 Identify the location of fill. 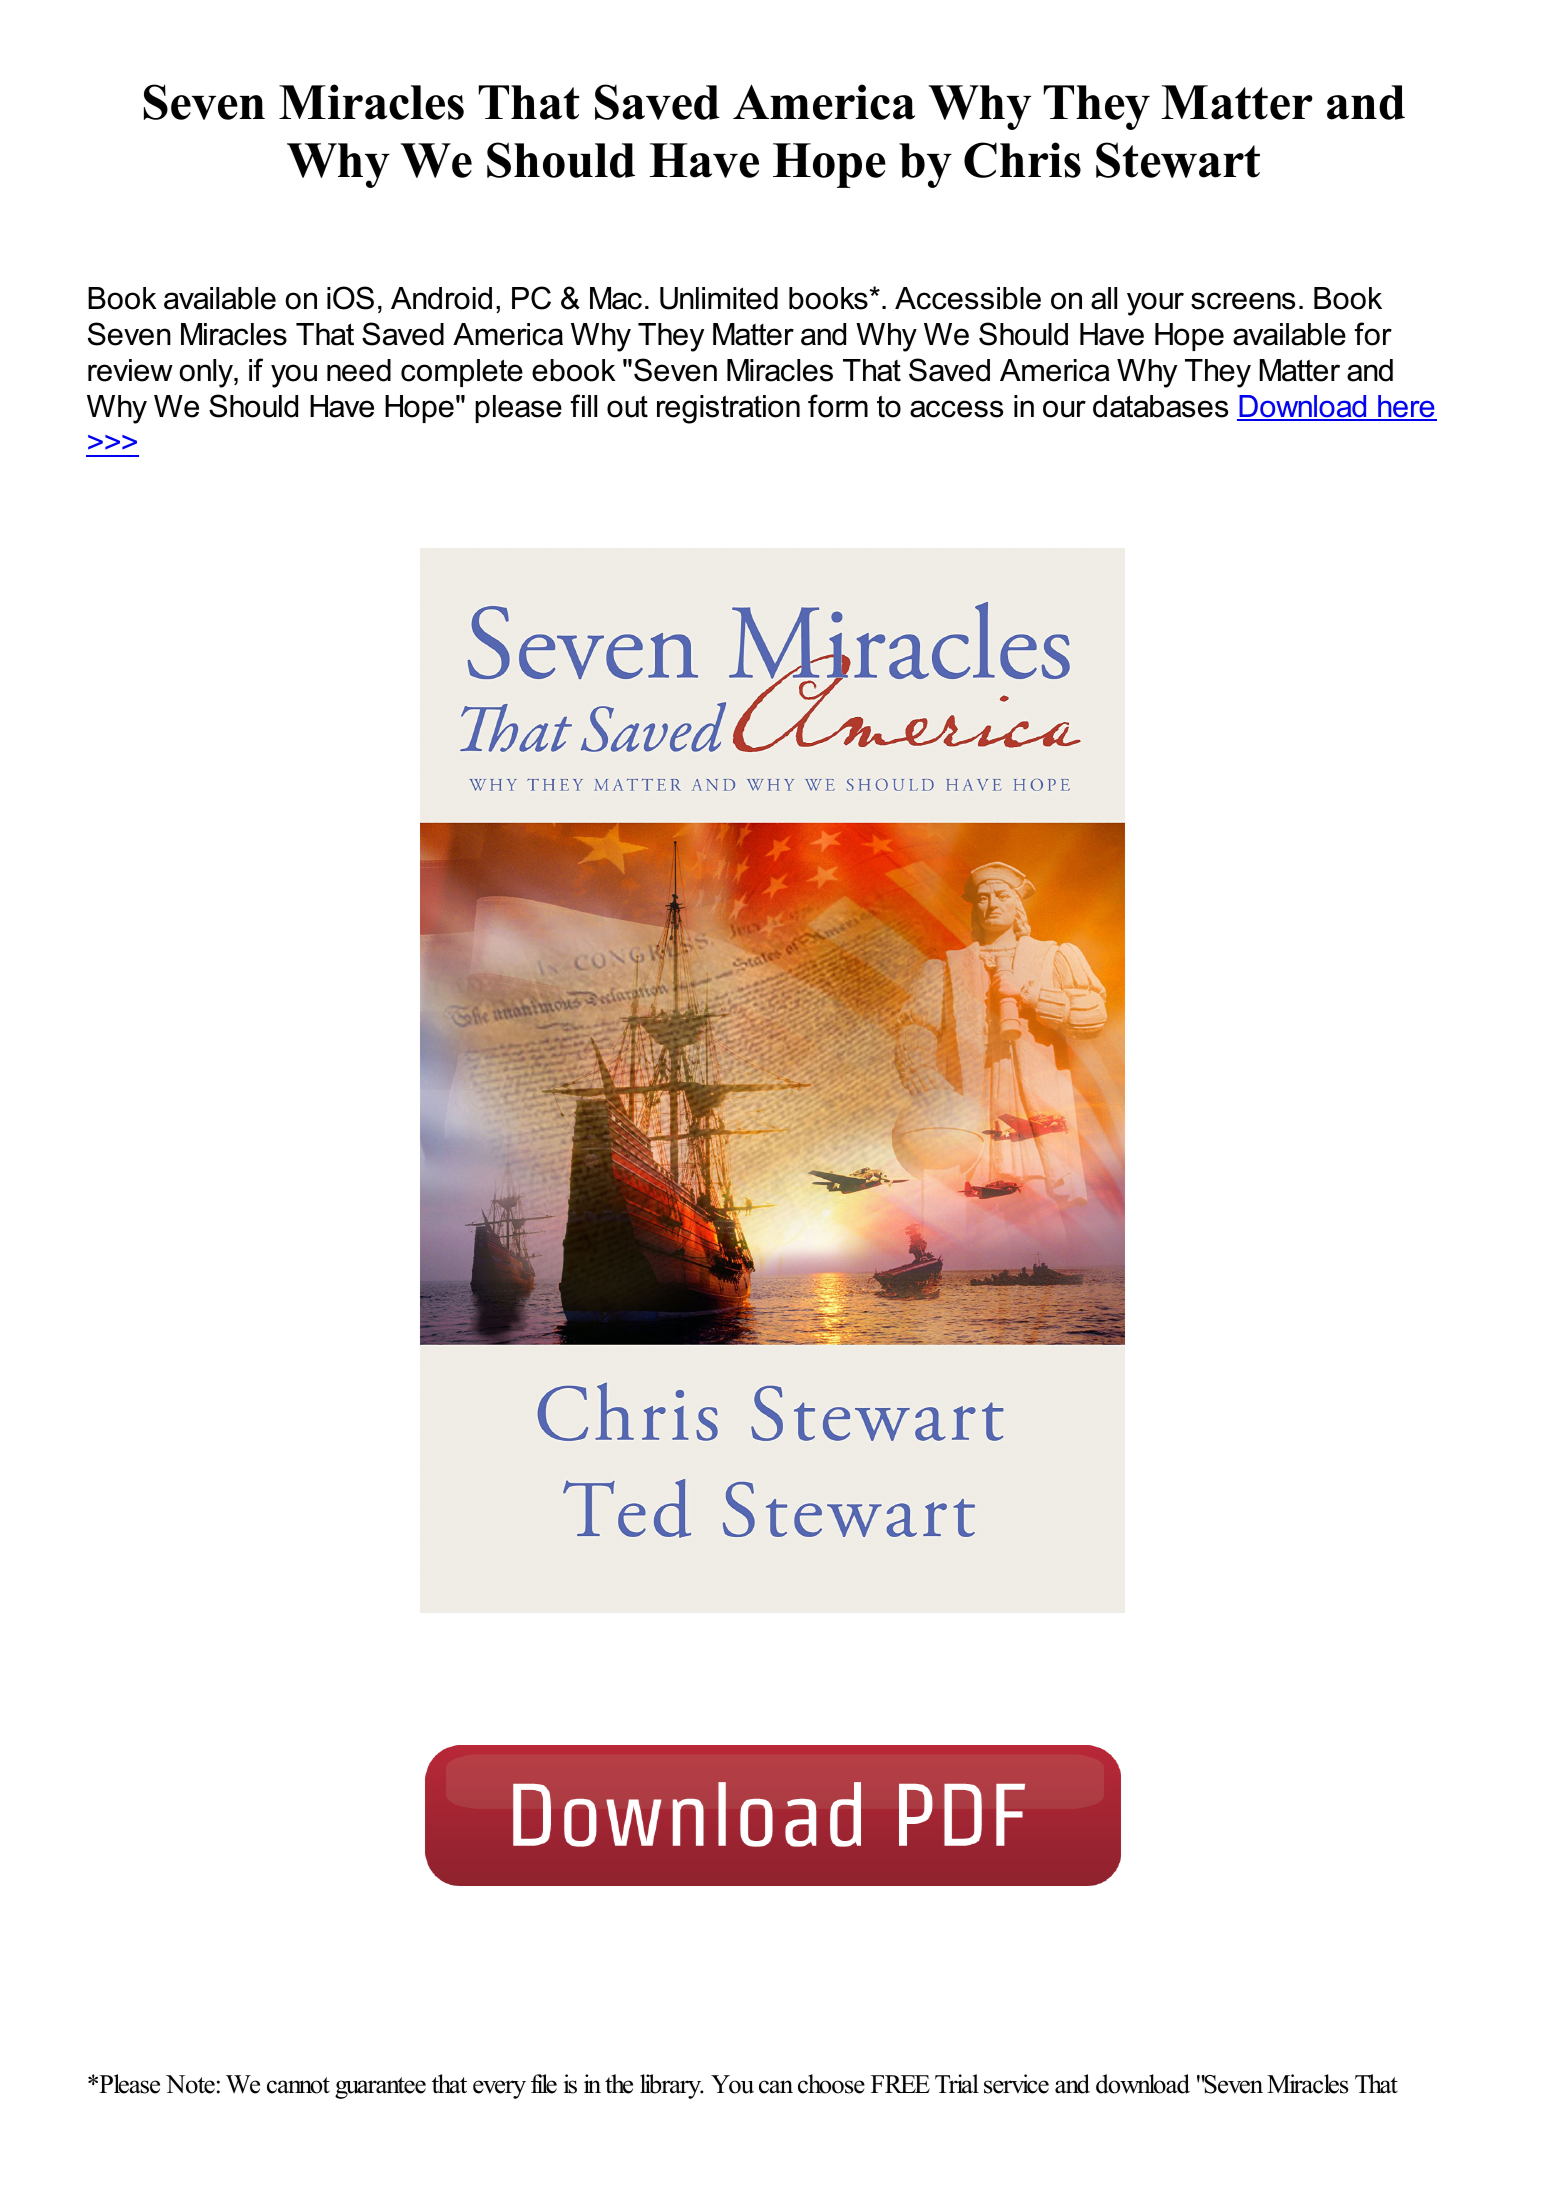
(583, 405).
